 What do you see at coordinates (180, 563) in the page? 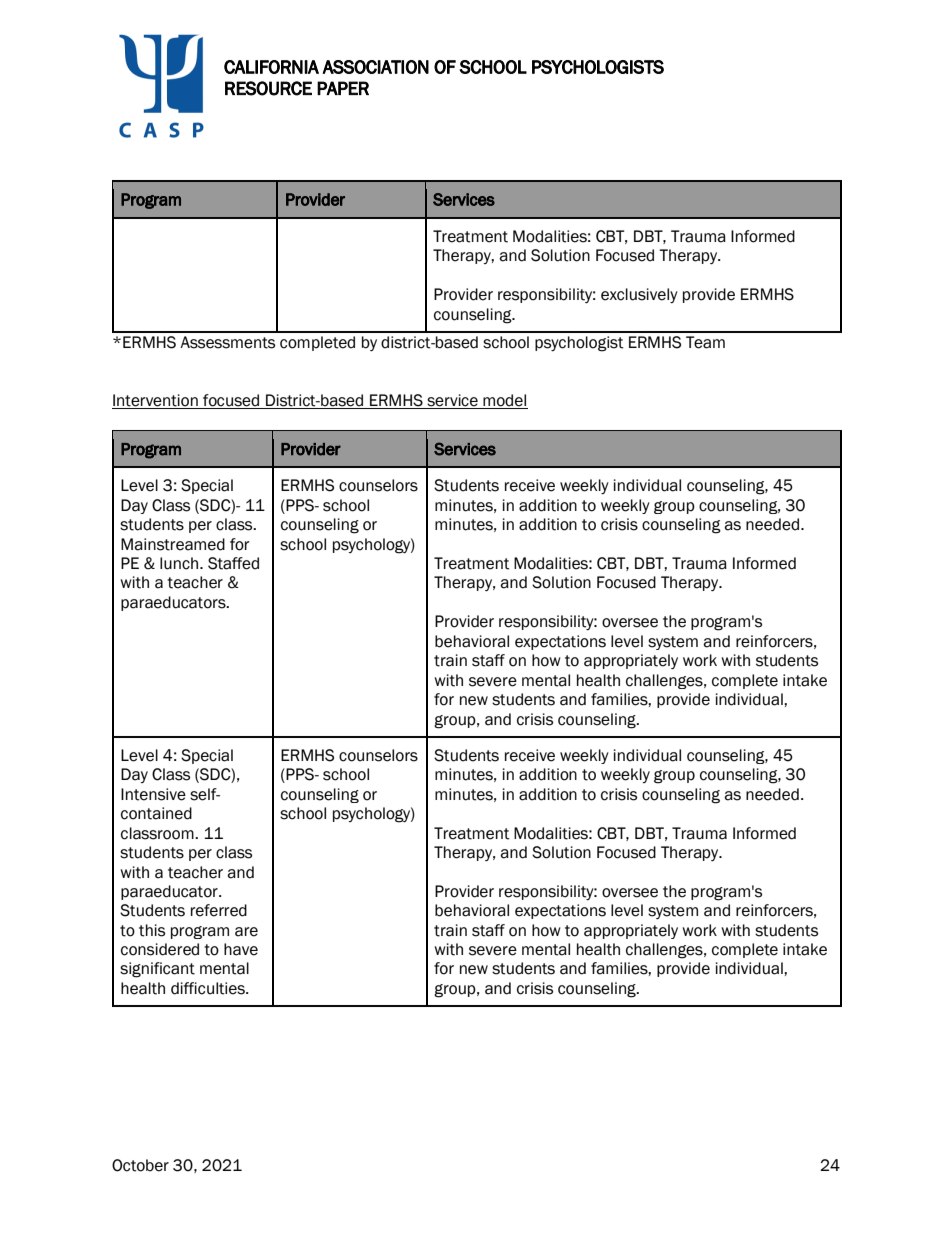
I see `lunch` at bounding box center [180, 563].
